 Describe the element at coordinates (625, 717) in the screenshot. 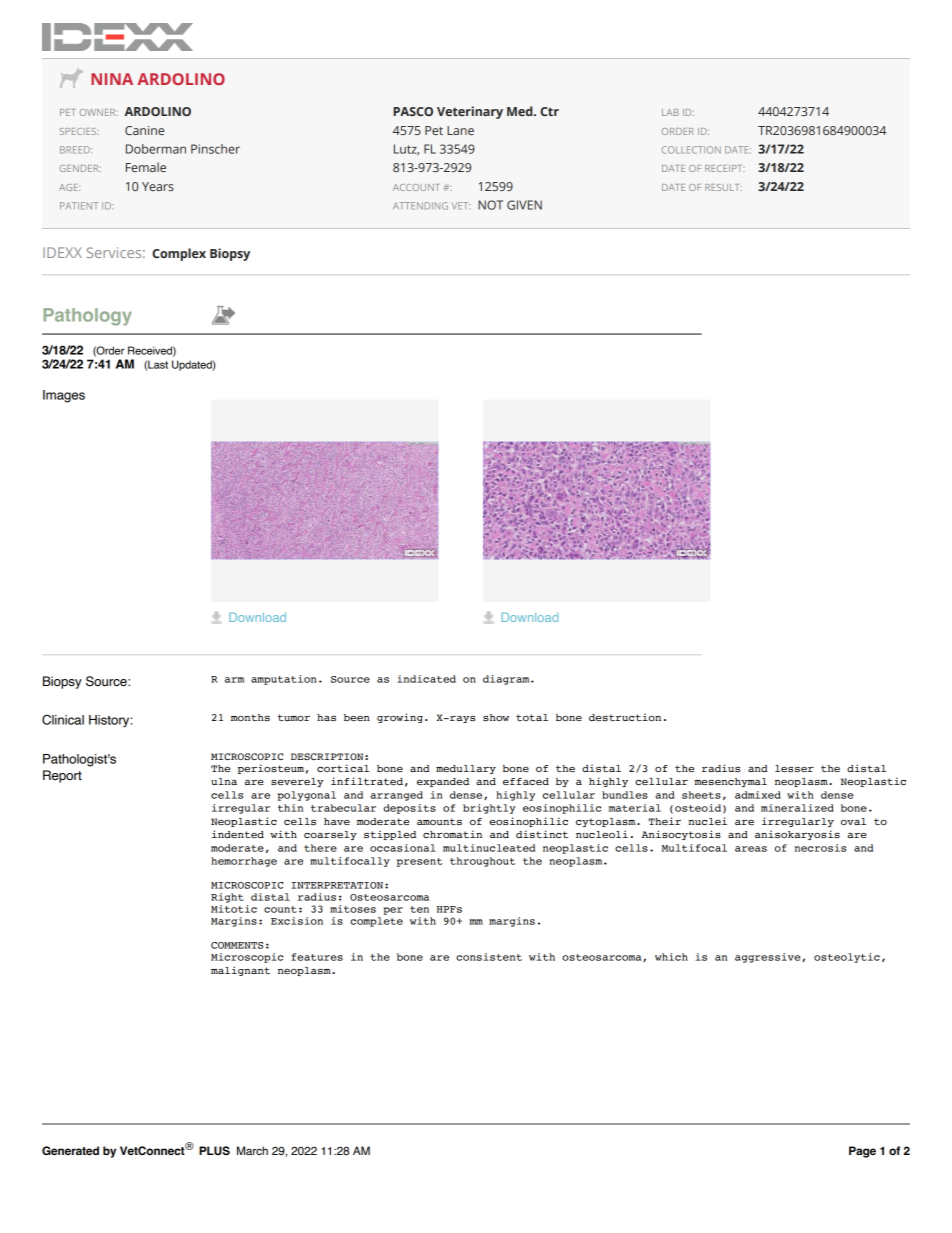

I see `destruction` at that location.
